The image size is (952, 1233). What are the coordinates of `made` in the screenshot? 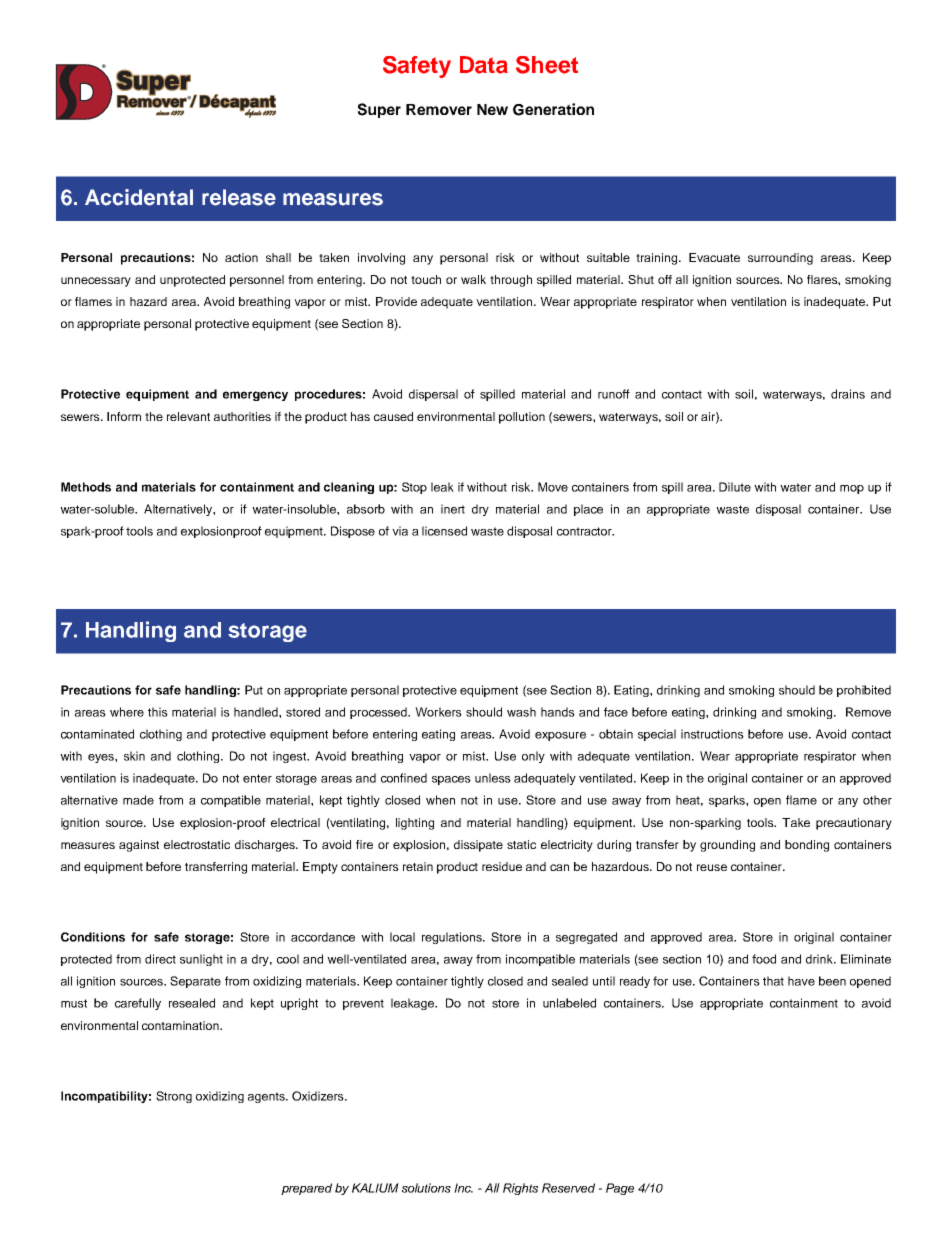 It's located at (138, 800).
